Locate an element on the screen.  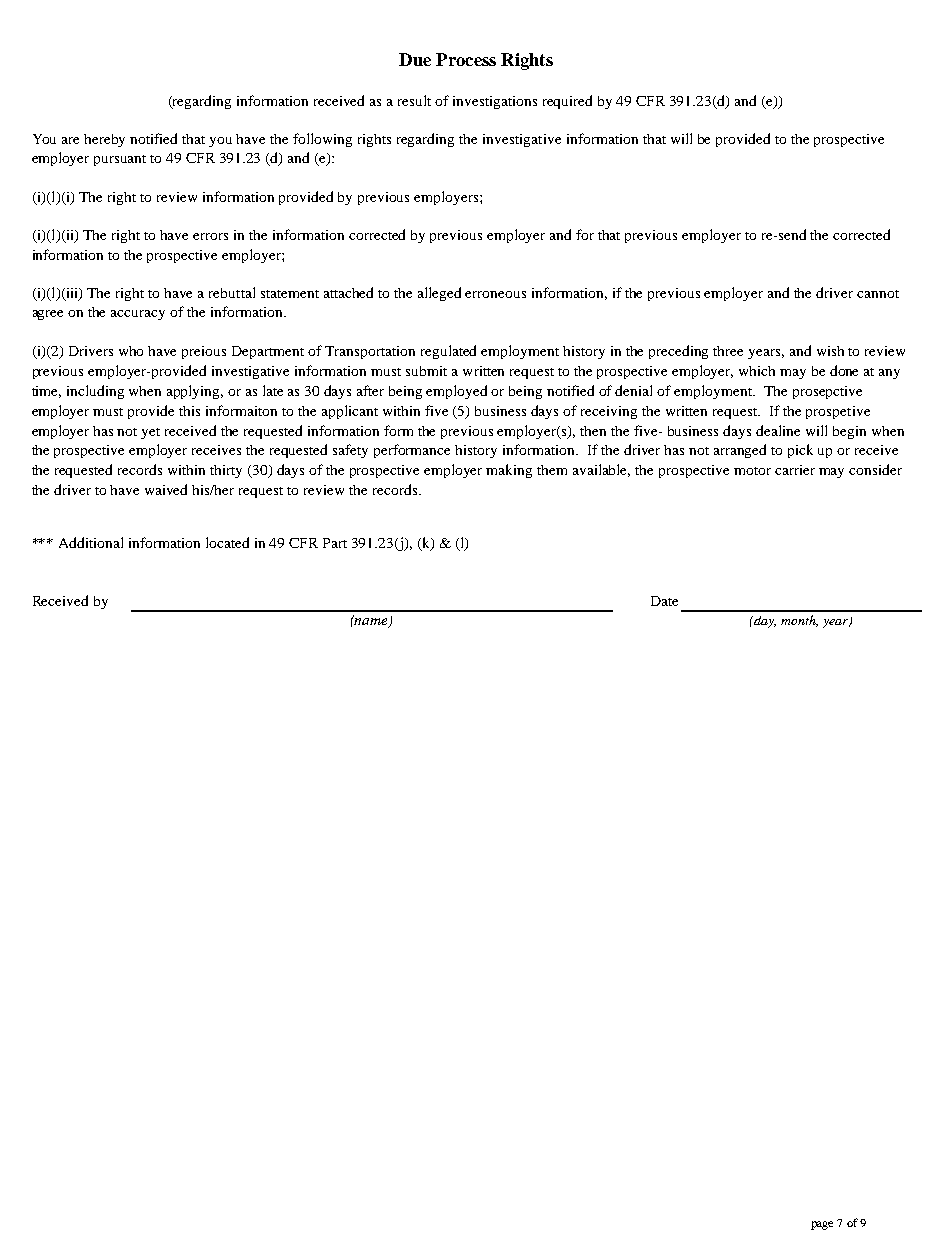
which is located at coordinates (757, 371).
